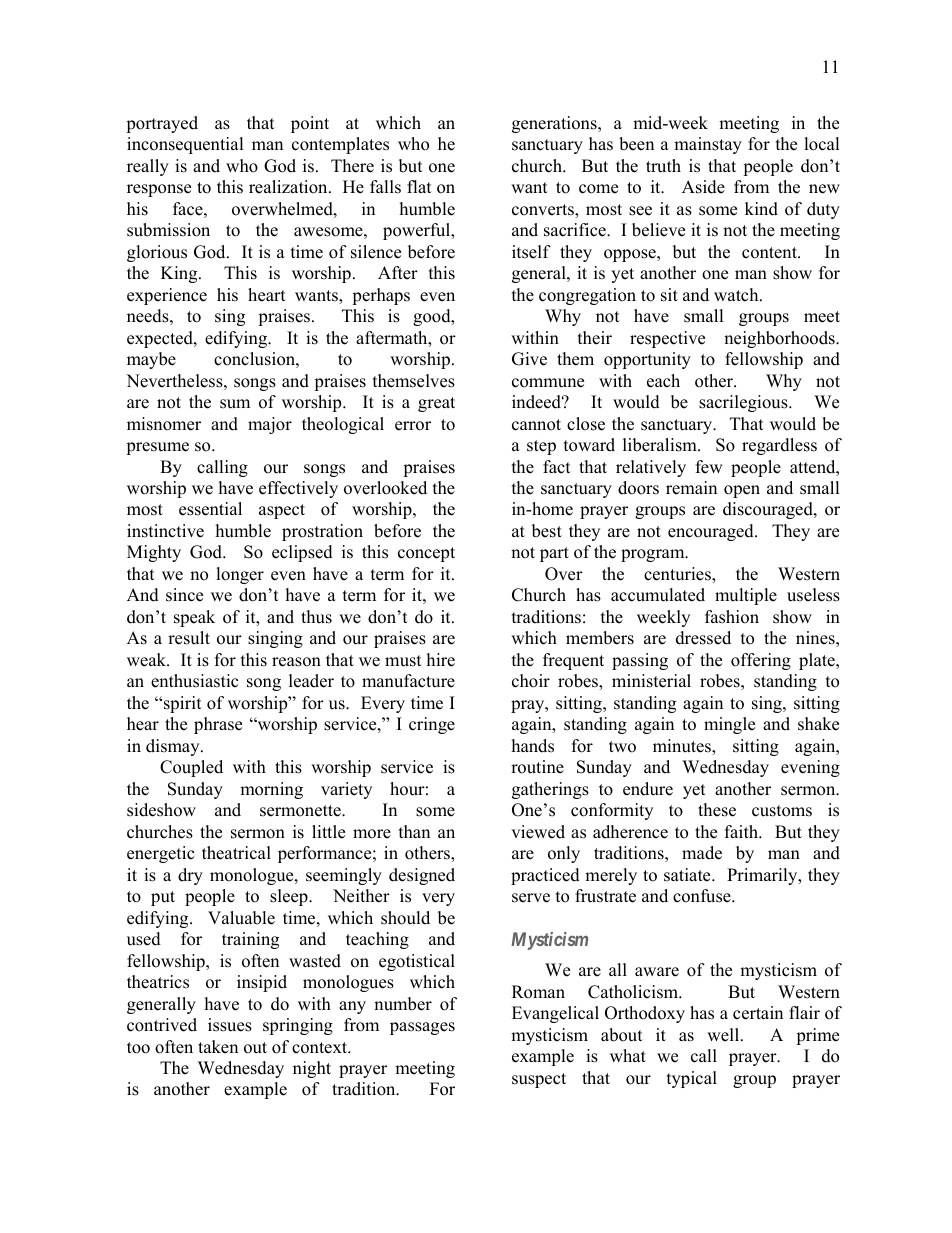 The image size is (952, 1233). What do you see at coordinates (746, 596) in the page?
I see `multiple` at bounding box center [746, 596].
